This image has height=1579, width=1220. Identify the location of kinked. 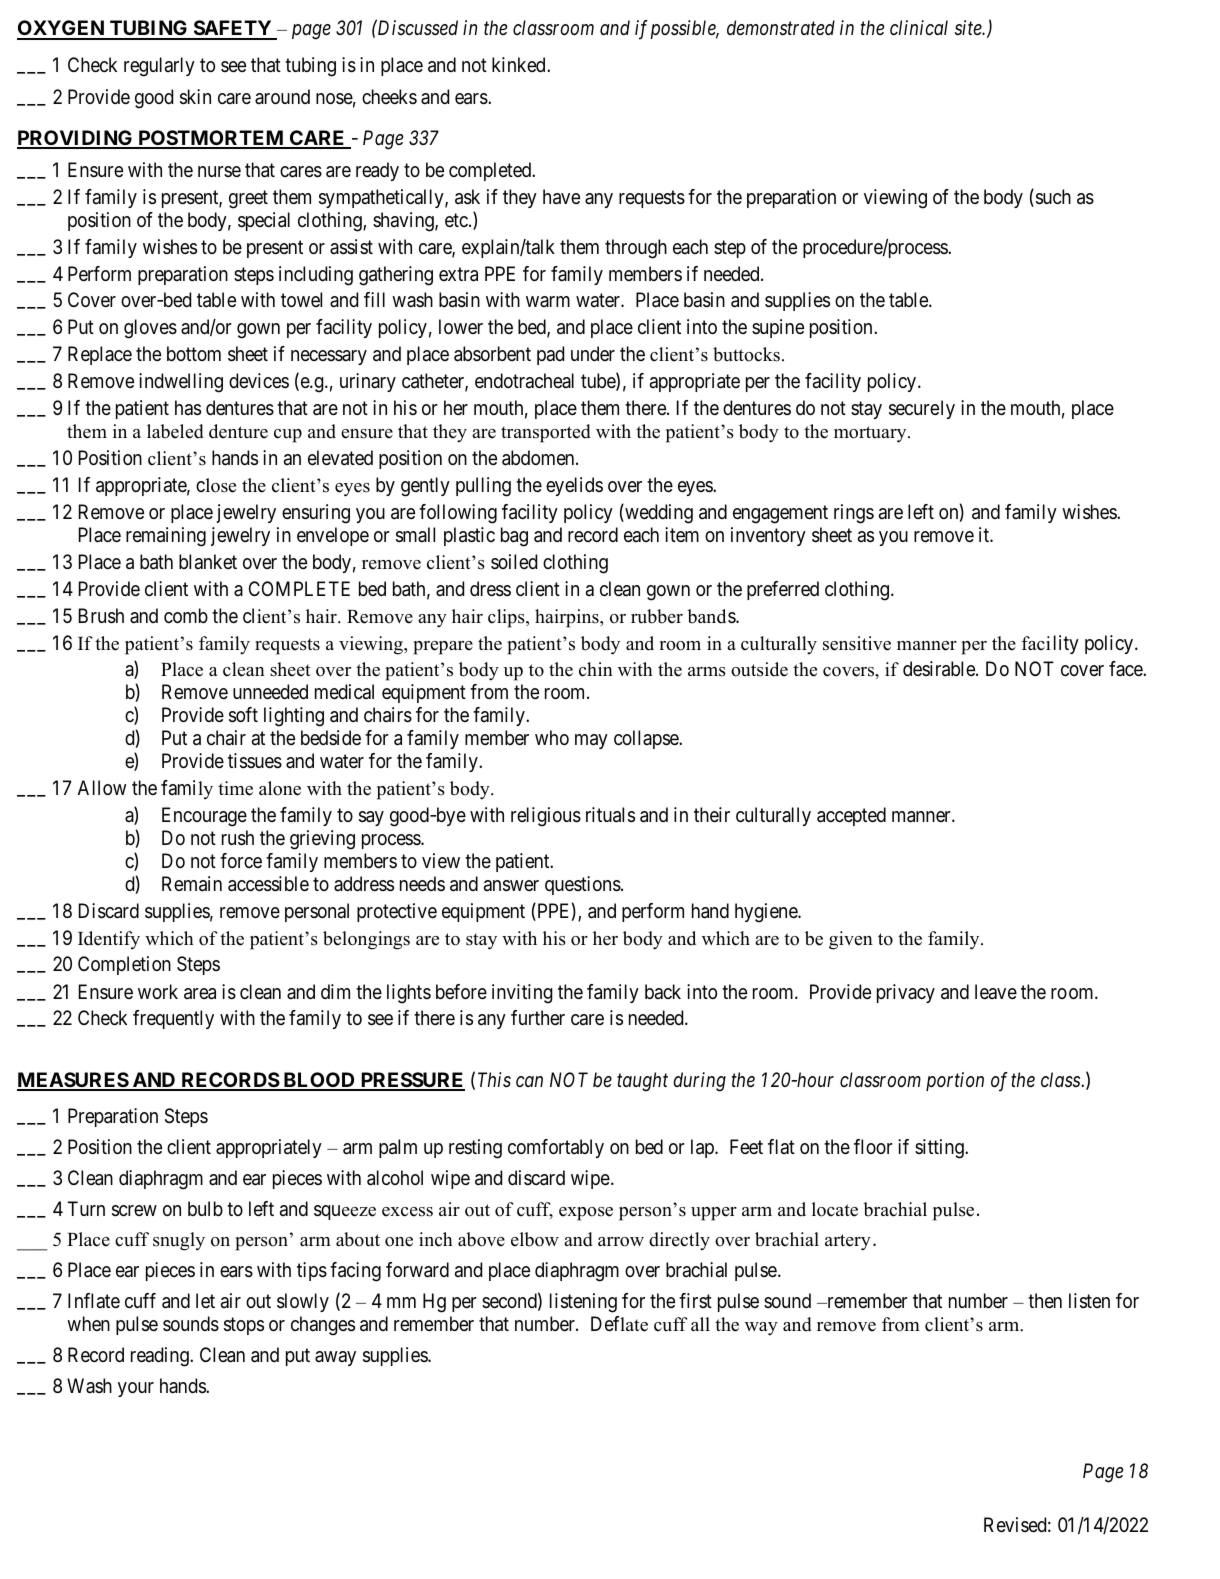
(520, 64).
